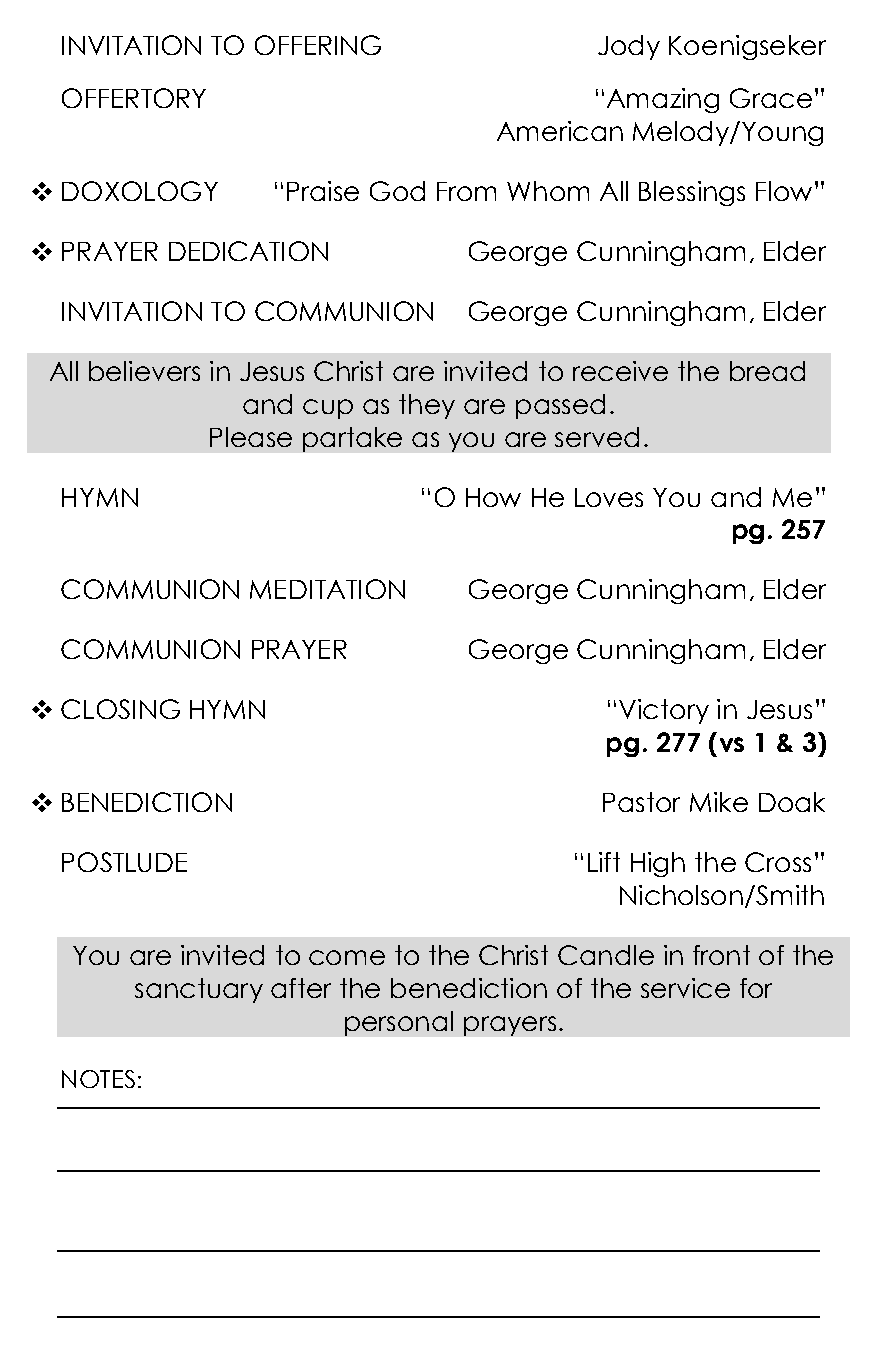  I want to click on American, so click(560, 131).
